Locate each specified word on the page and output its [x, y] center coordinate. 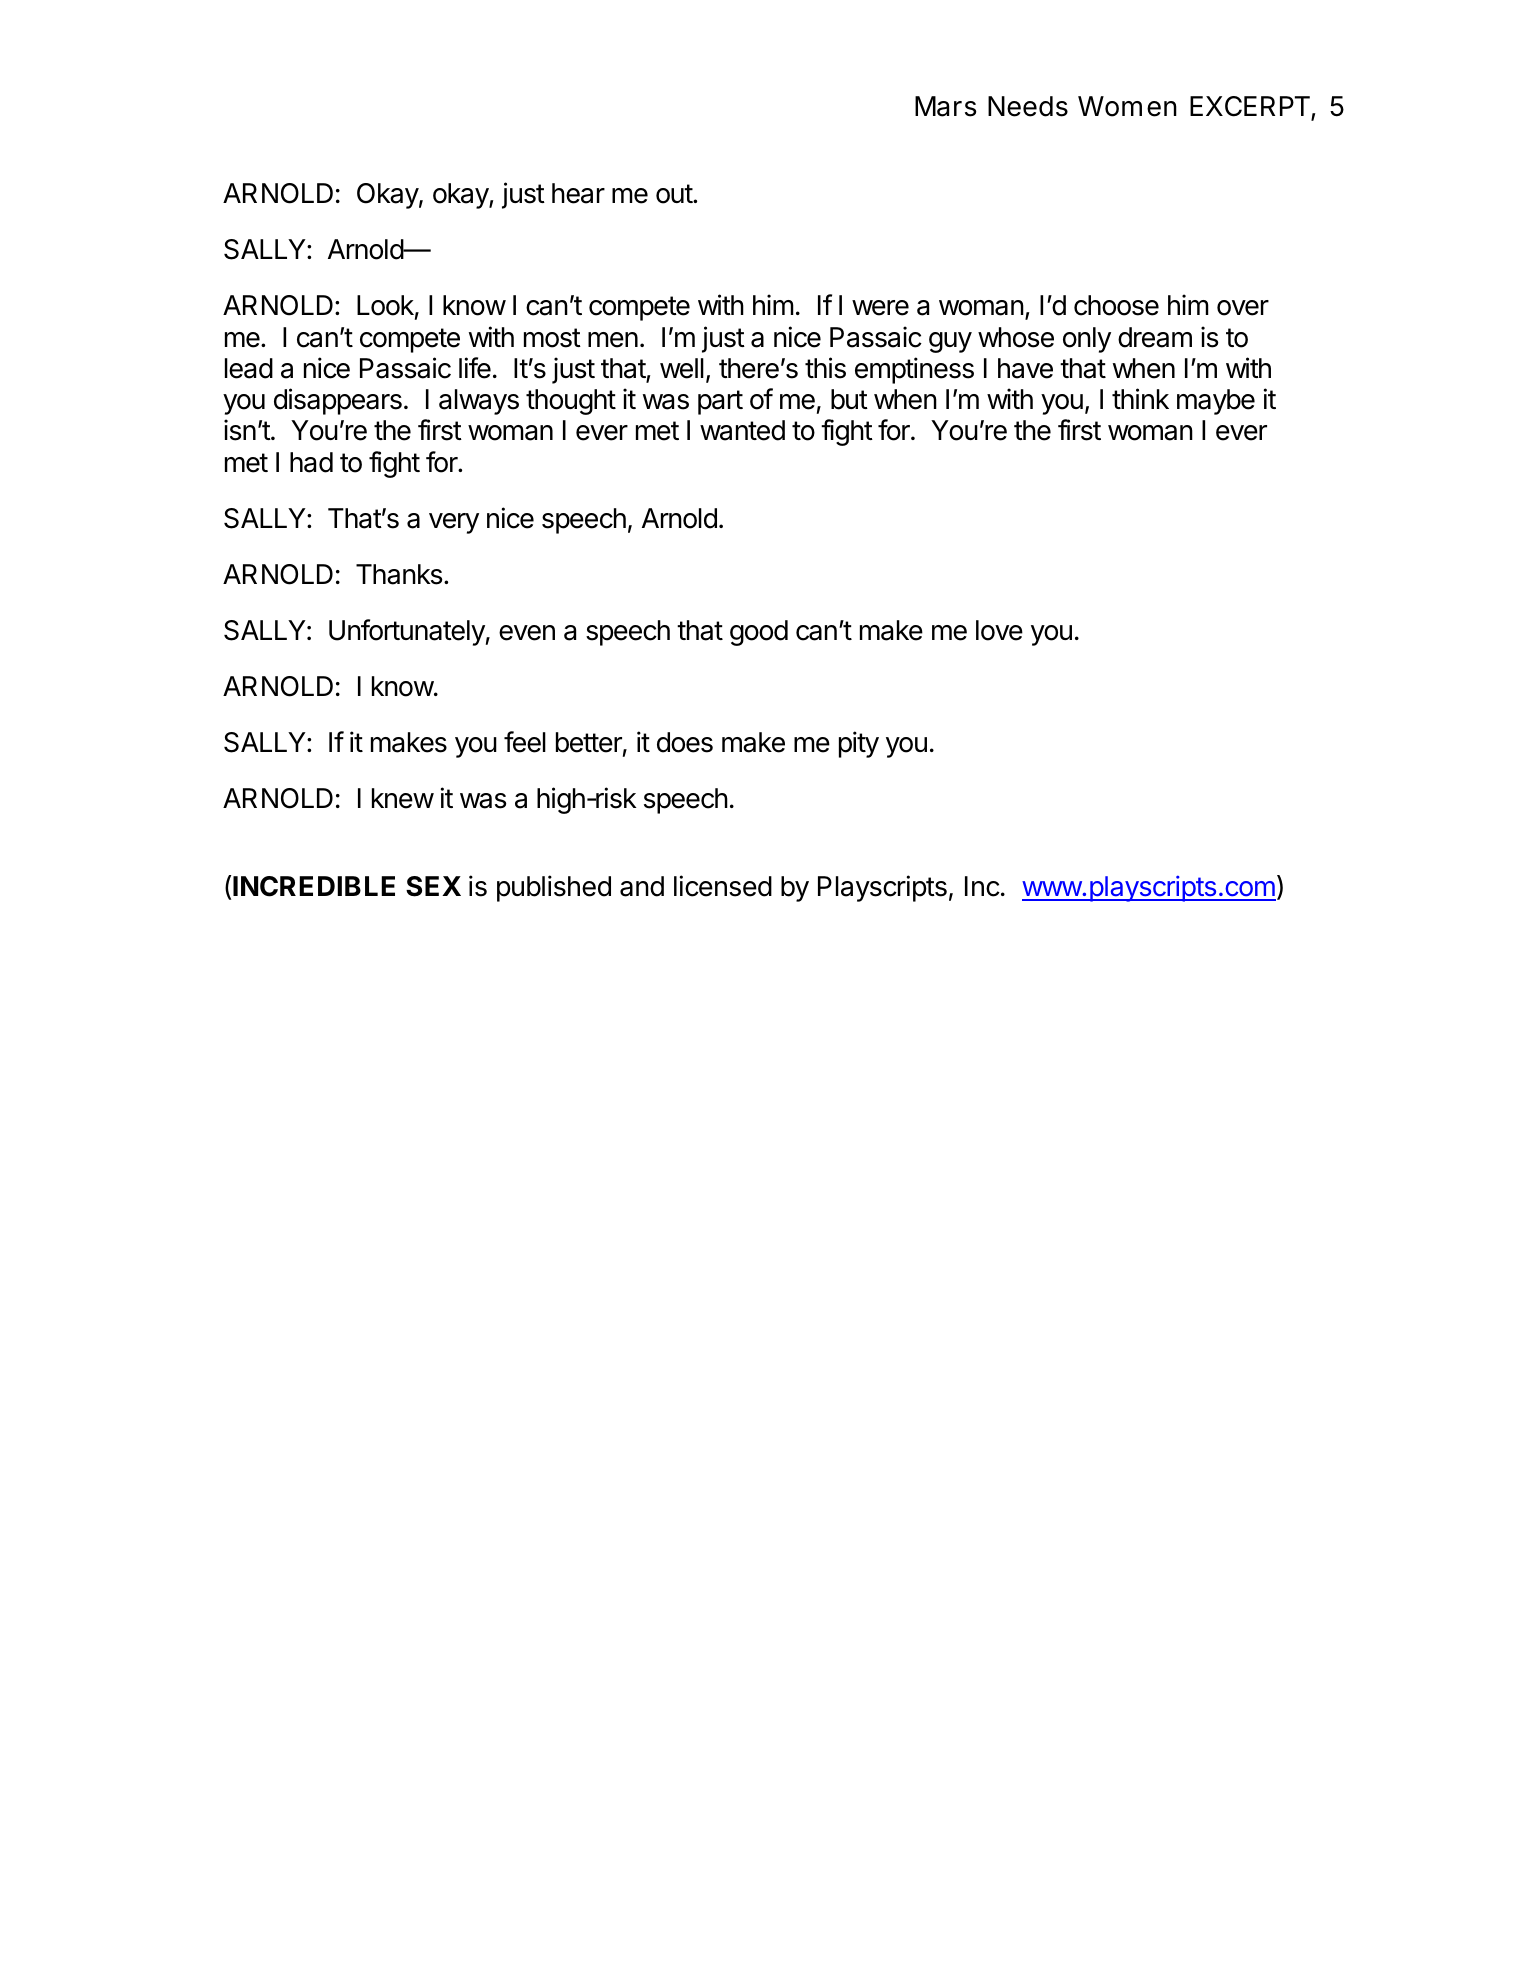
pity [859, 744]
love [999, 630]
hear [578, 193]
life [475, 368]
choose [1116, 305]
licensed [723, 886]
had [311, 462]
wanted [742, 430]
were [880, 308]
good [759, 633]
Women [1127, 106]
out [675, 194]
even [527, 633]
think [1140, 398]
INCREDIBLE [314, 886]
